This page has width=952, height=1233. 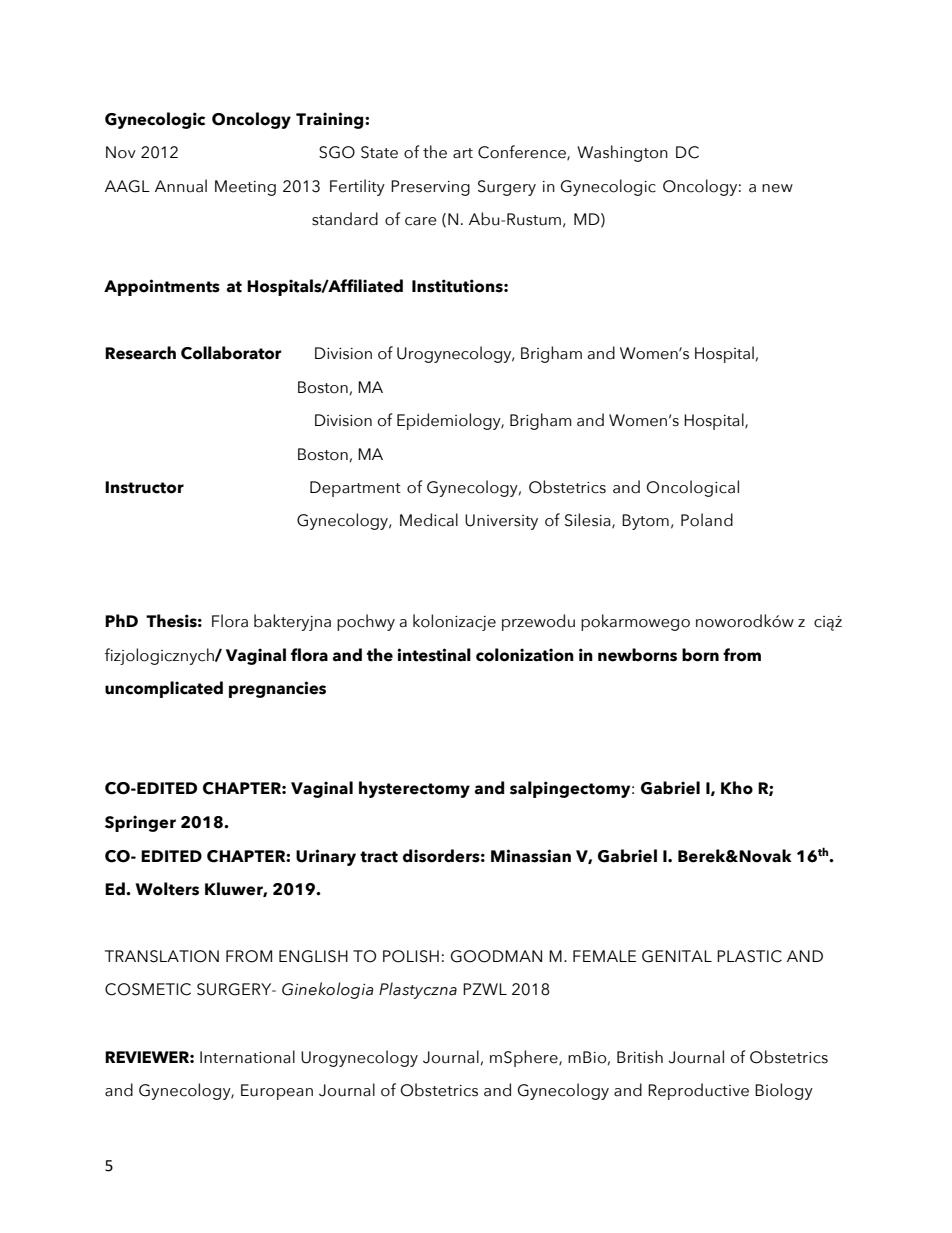 I want to click on Poland, so click(x=707, y=520).
